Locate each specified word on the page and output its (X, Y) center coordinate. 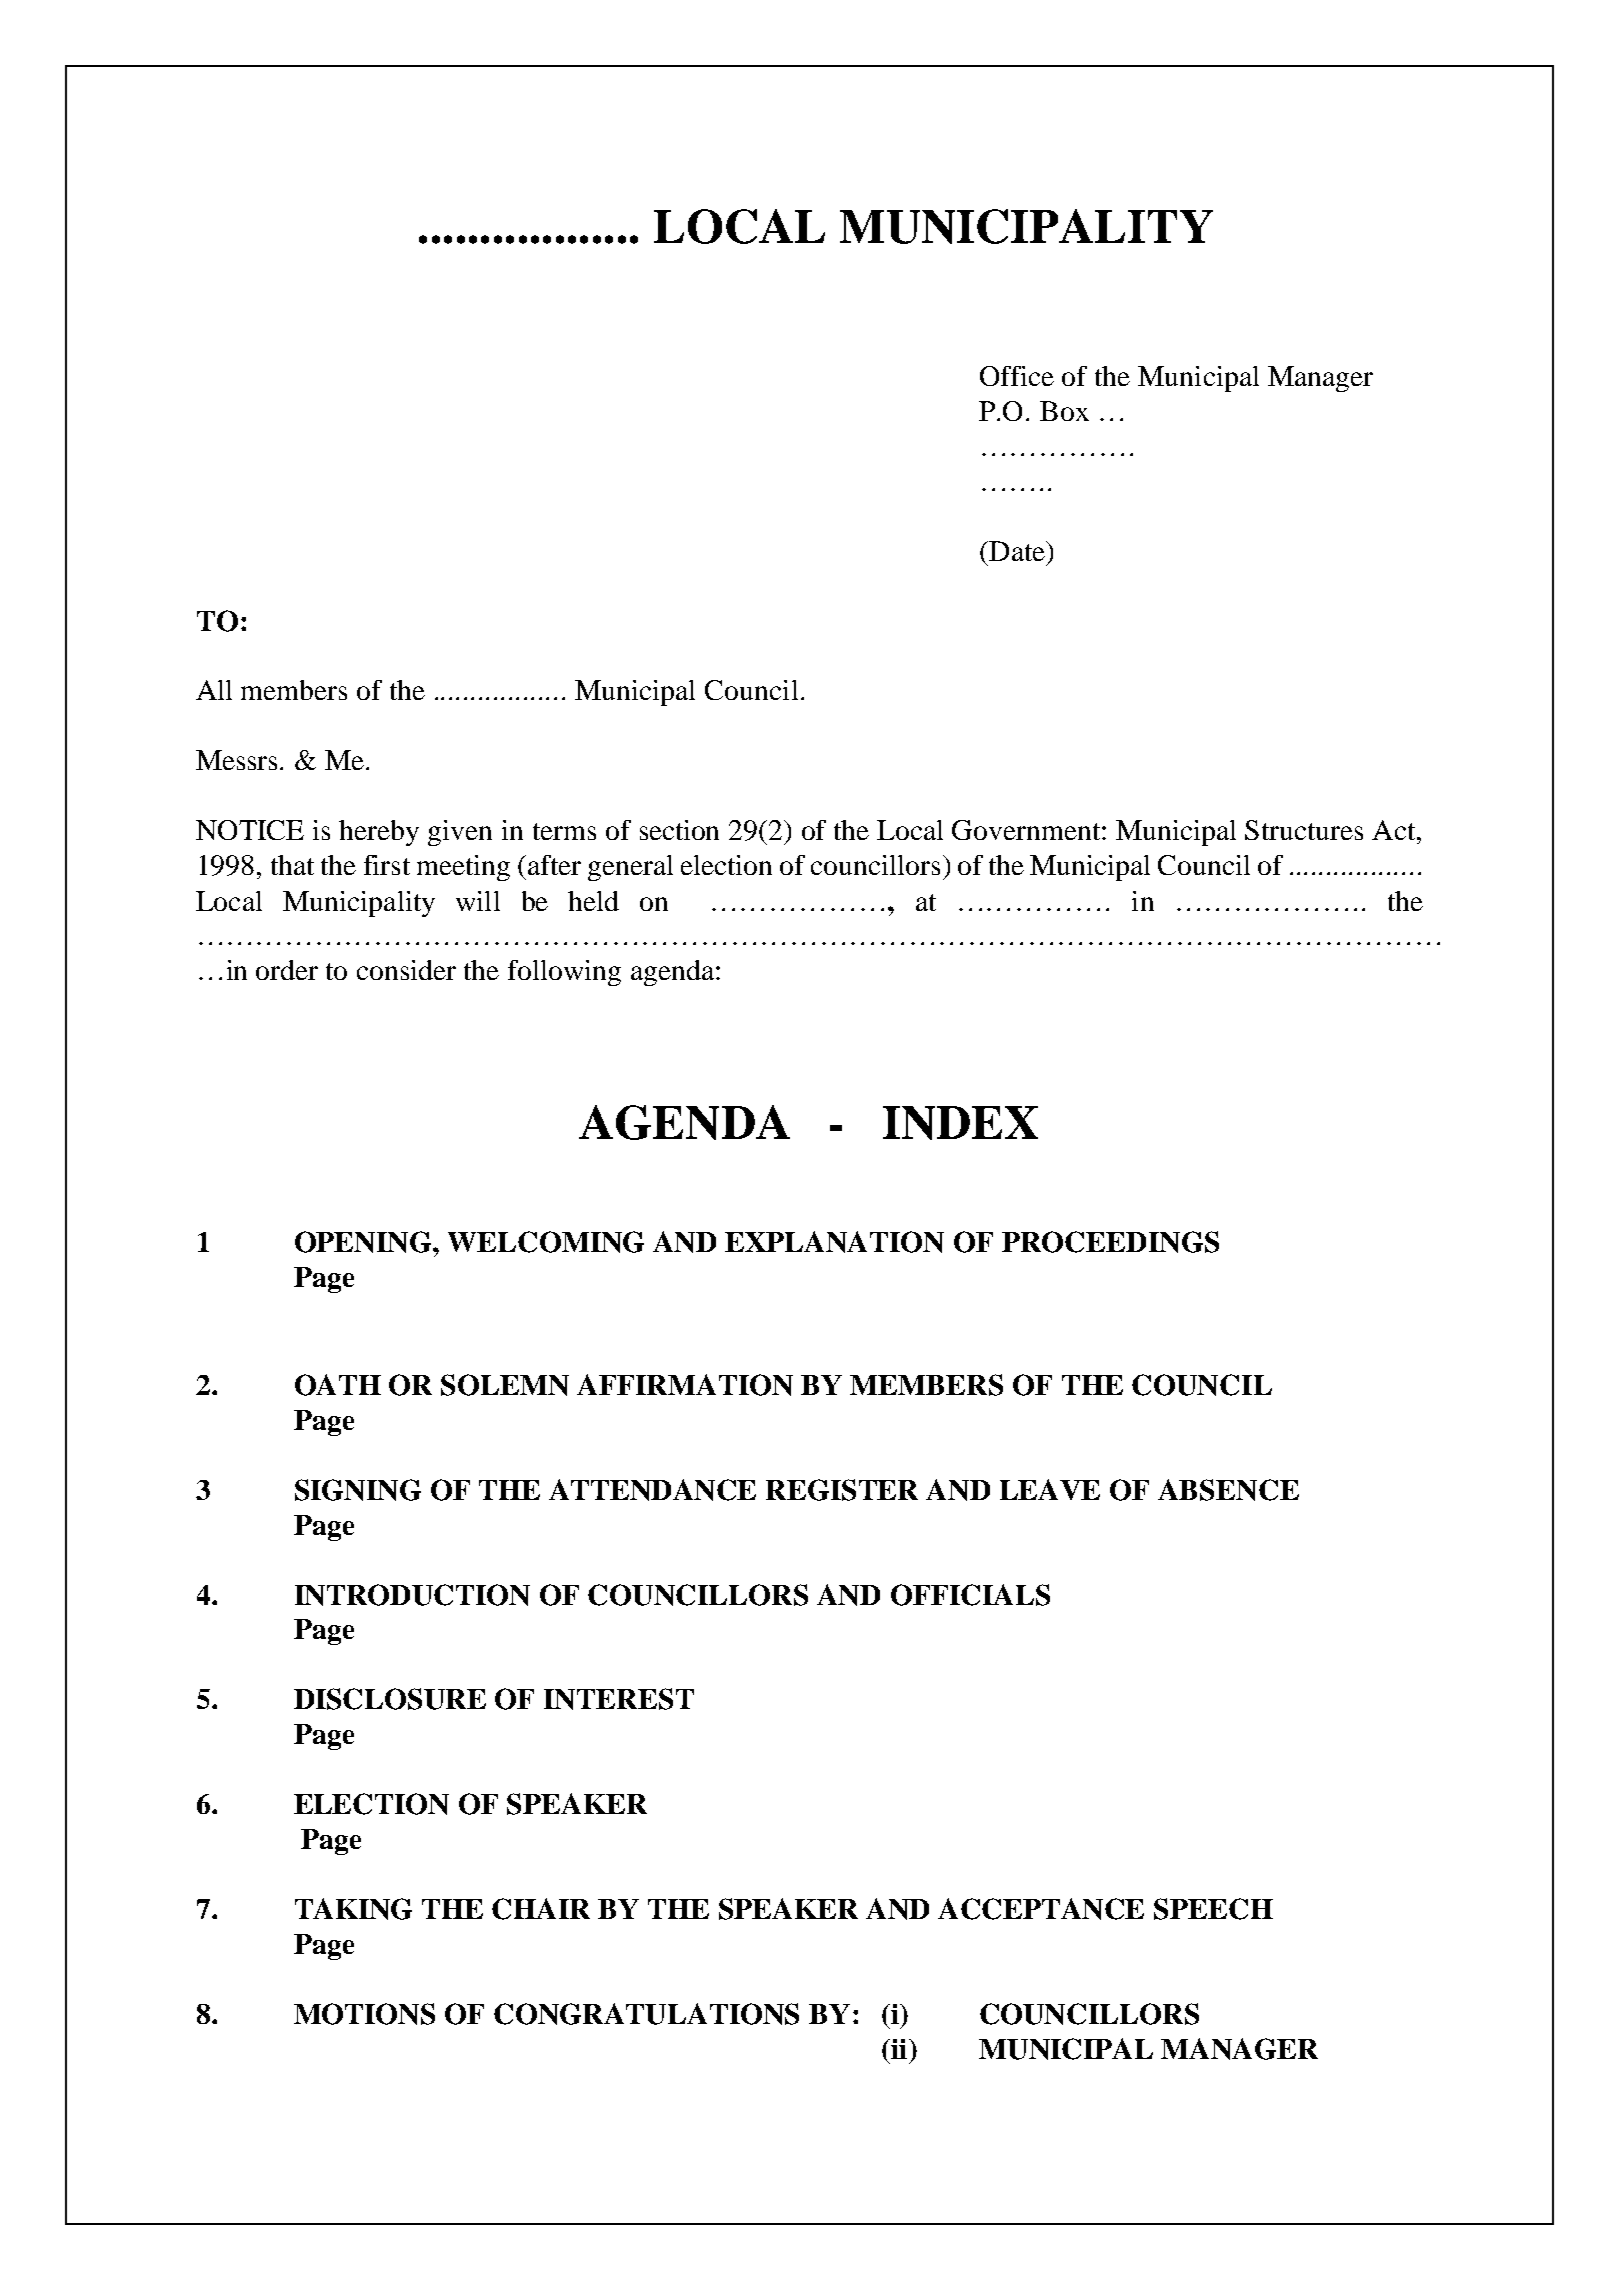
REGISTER (842, 1490)
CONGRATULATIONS (646, 2014)
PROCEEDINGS (1110, 1242)
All (214, 690)
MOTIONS (364, 2014)
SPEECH (1213, 1909)
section (679, 830)
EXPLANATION (834, 1242)
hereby (379, 833)
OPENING (364, 1242)
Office (1017, 376)
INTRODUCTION (412, 1595)
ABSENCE (1228, 1490)
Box (1064, 411)
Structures (1304, 830)
